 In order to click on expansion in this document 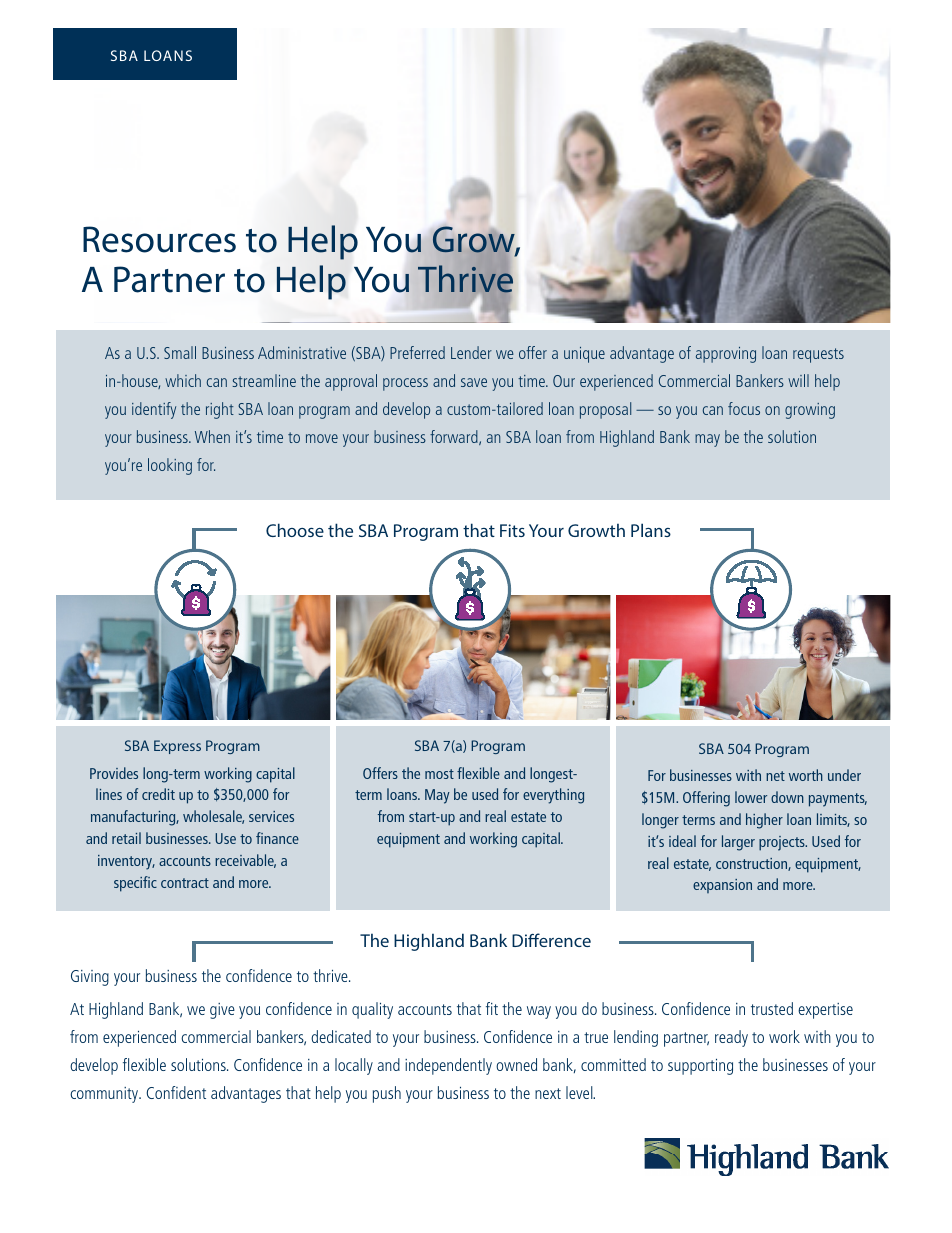, I will do `click(722, 886)`.
